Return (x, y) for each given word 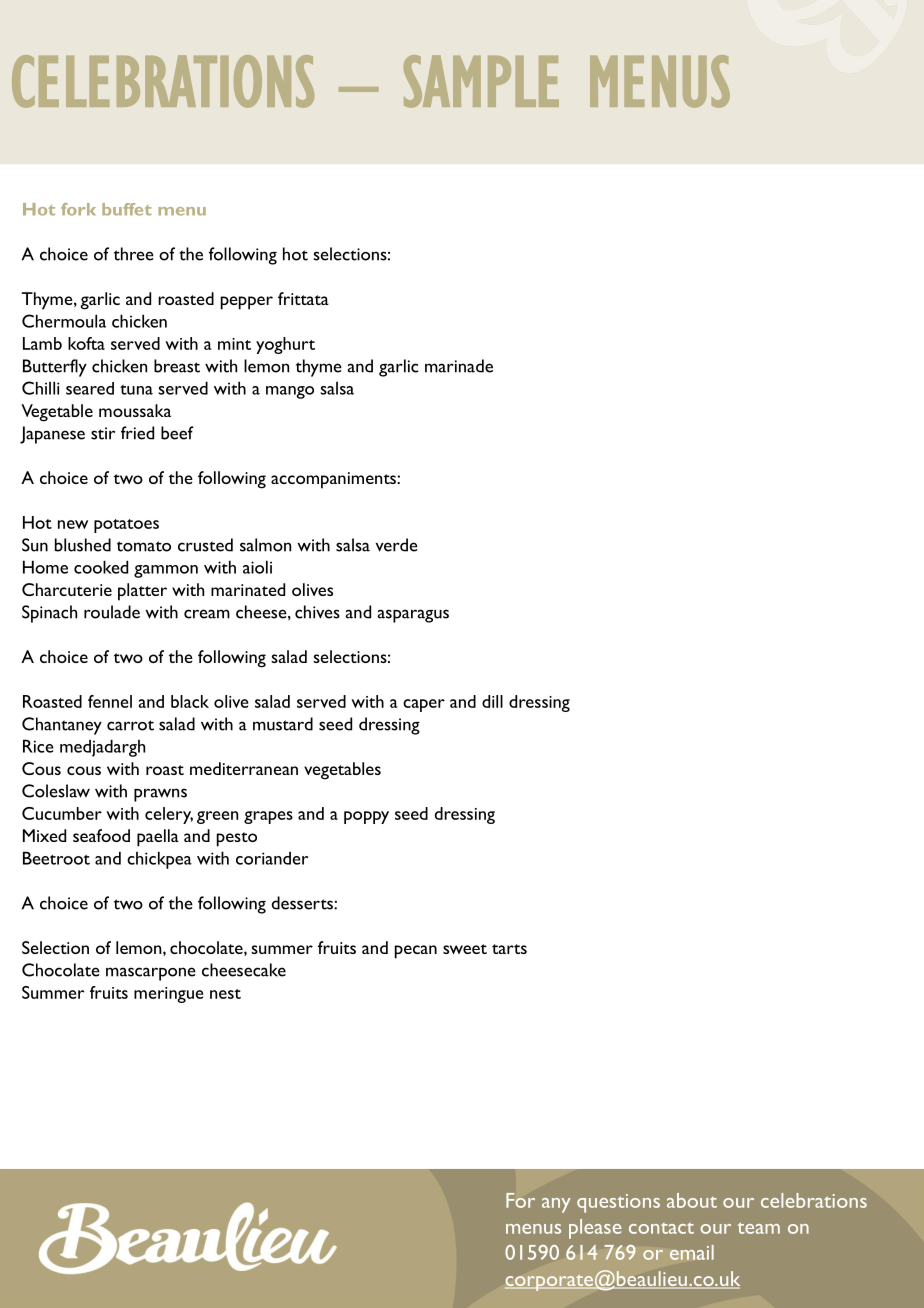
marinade (459, 366)
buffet (126, 209)
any (556, 1205)
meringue (168, 995)
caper (424, 705)
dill (492, 701)
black (190, 701)
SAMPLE (481, 81)
